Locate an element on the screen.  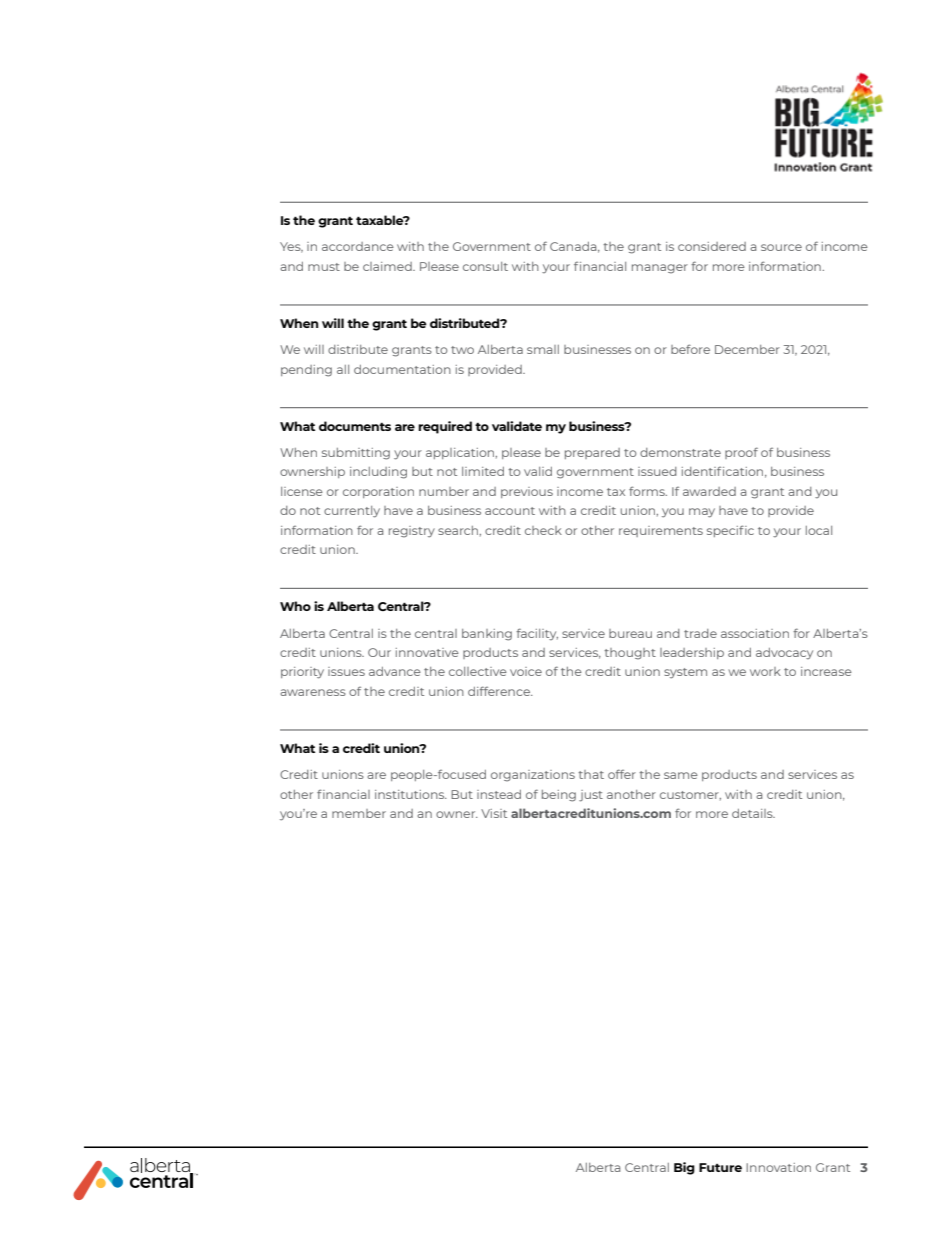
specific is located at coordinates (730, 531).
